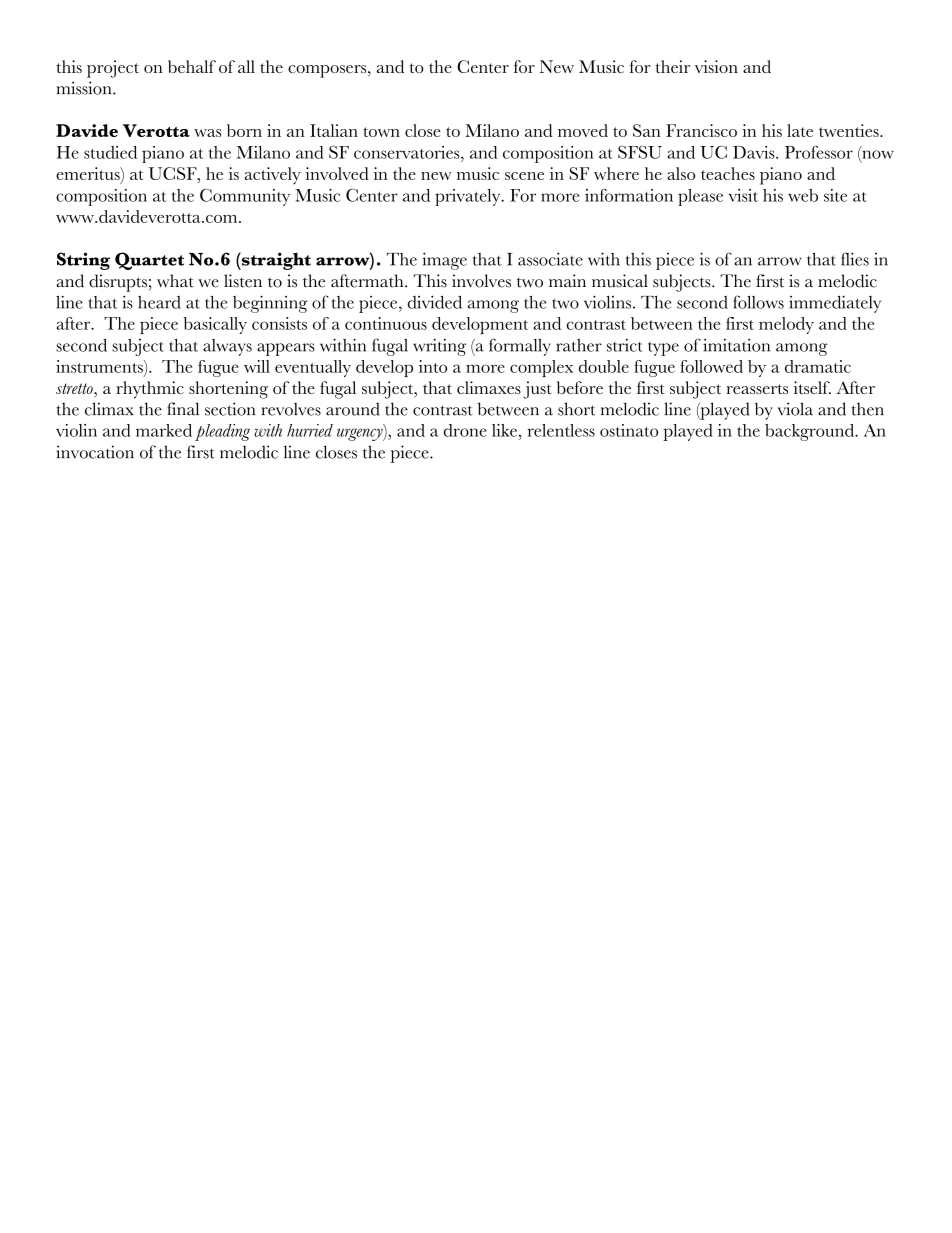  I want to click on vision, so click(716, 66).
